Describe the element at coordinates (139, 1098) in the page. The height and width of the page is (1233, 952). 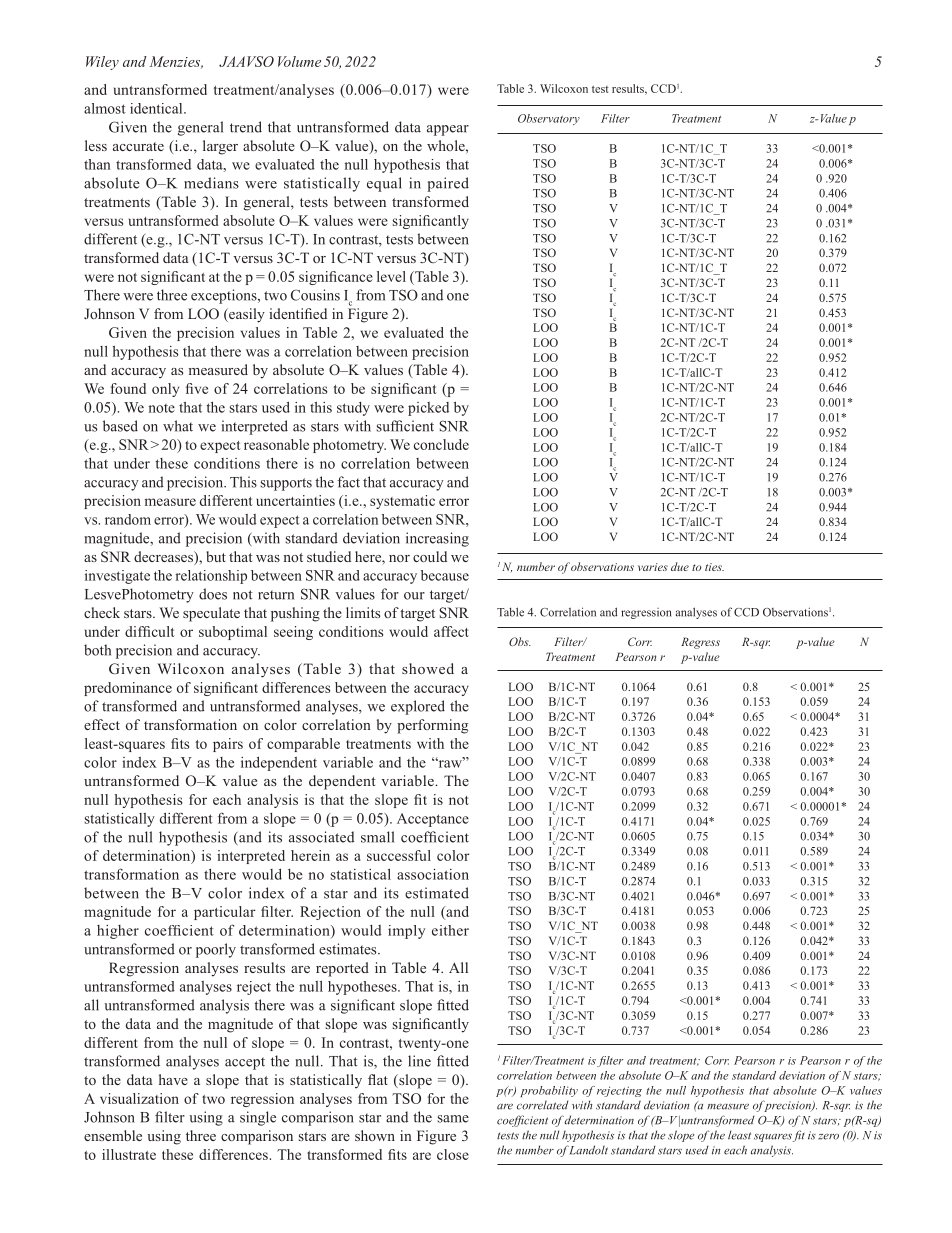
I see `visualization` at that location.
